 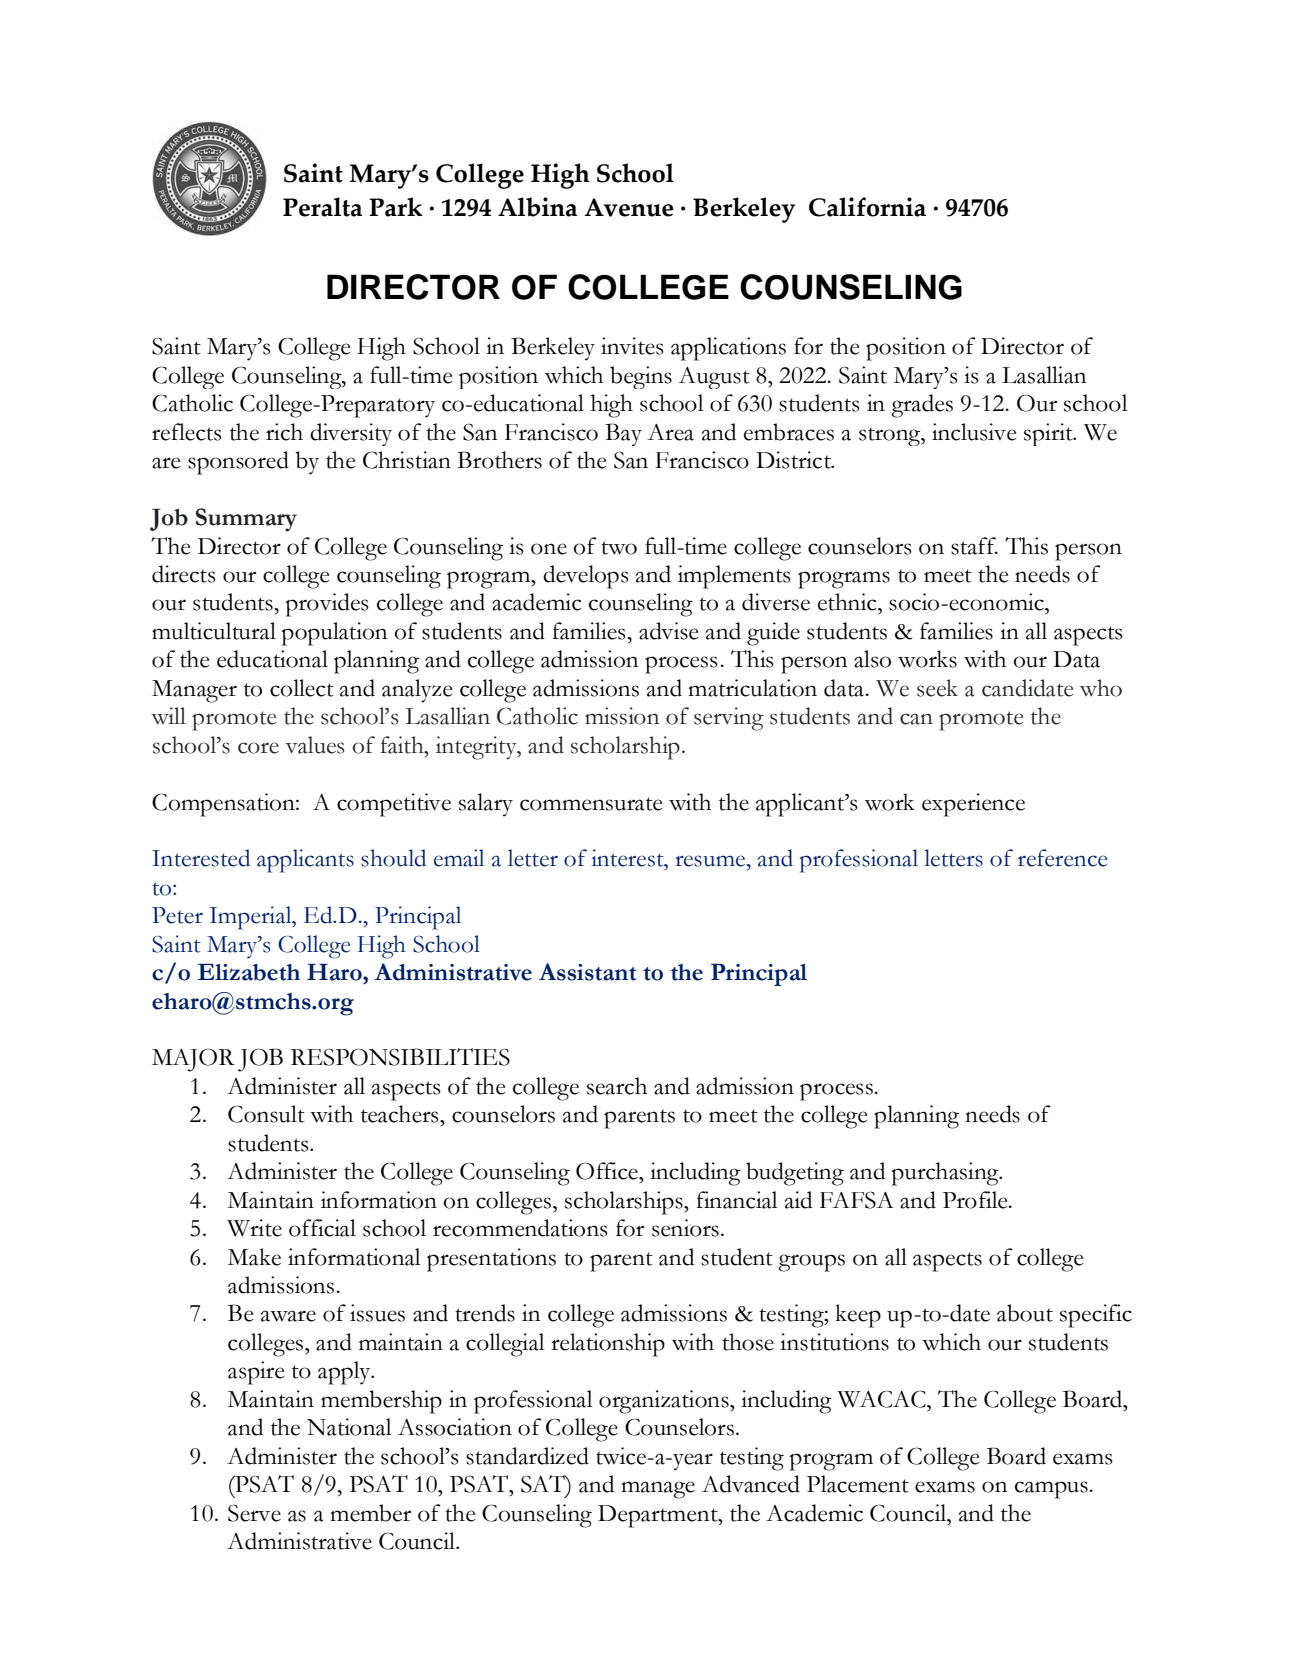 What do you see at coordinates (1062, 858) in the screenshot?
I see `reference` at bounding box center [1062, 858].
